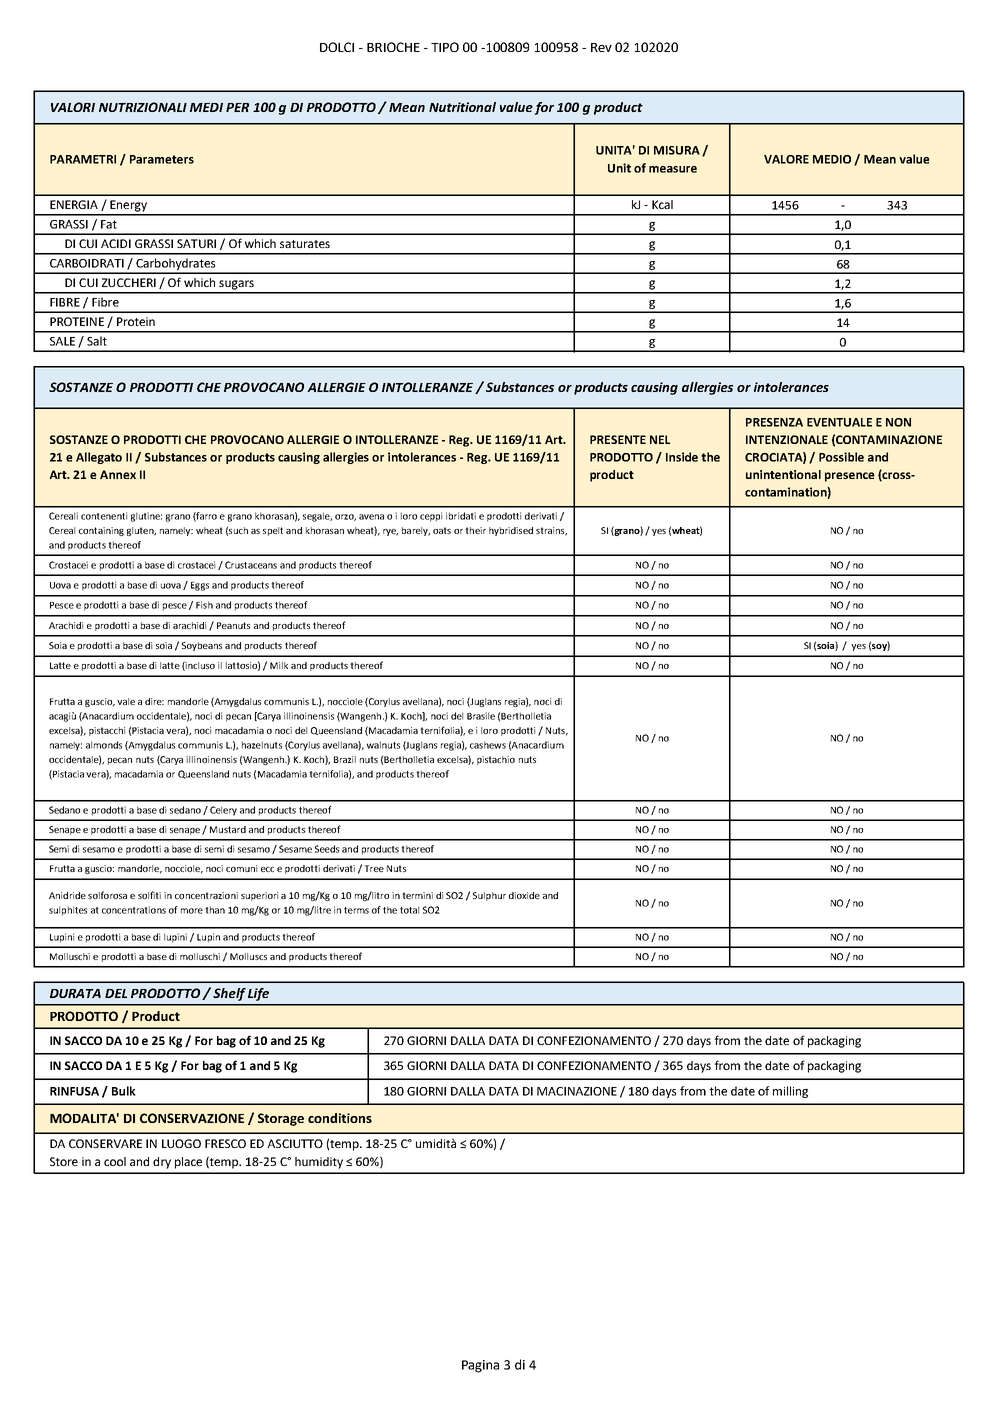 The height and width of the image is (1413, 999). What do you see at coordinates (618, 439) in the image?
I see `PRESENTE` at bounding box center [618, 439].
